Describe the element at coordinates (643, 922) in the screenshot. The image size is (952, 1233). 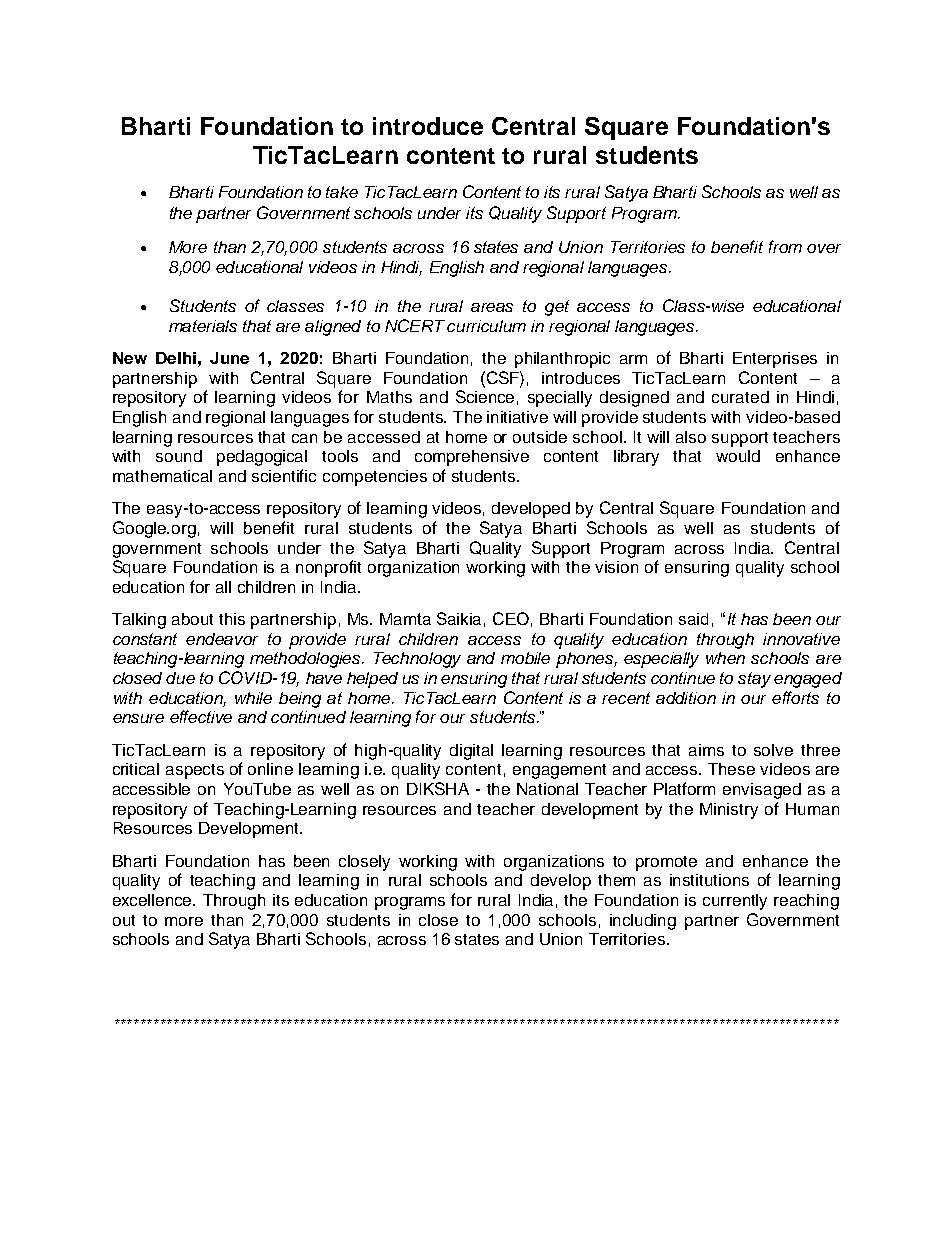
I see `including` at that location.
